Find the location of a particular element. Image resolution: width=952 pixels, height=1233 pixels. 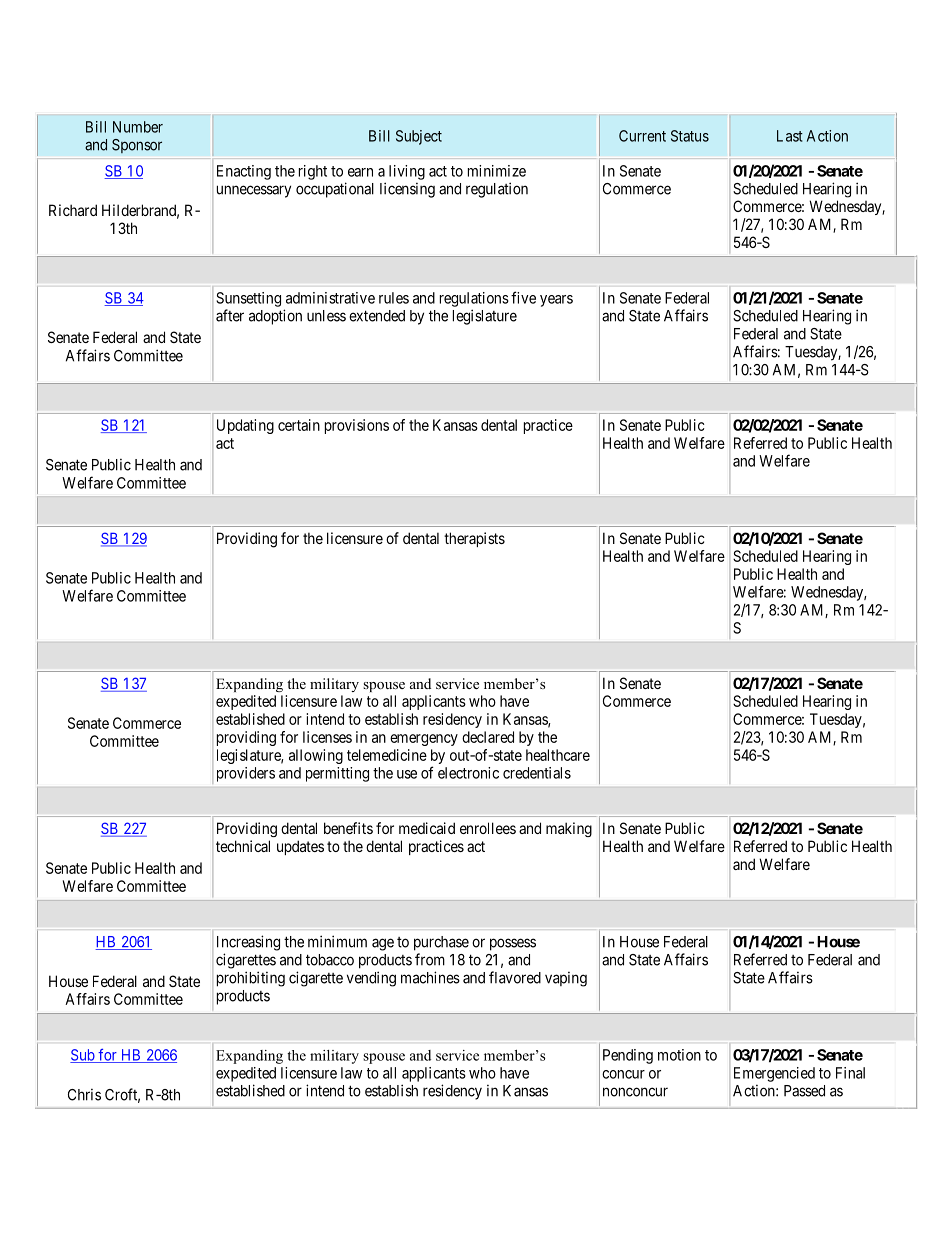

declared is located at coordinates (488, 737).
